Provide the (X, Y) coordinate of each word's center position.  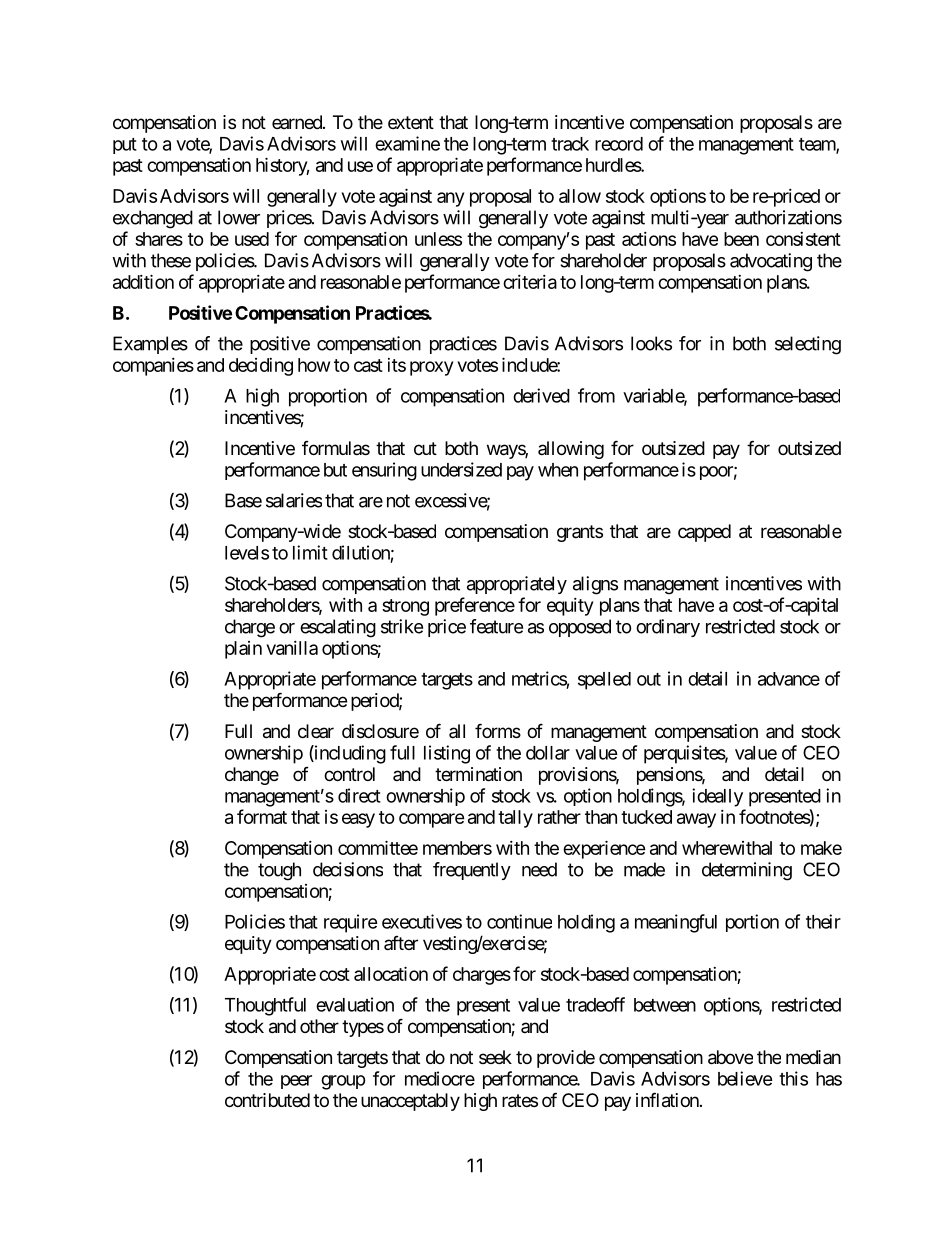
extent (411, 122)
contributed (267, 1100)
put (125, 146)
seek (495, 1057)
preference (475, 606)
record (619, 144)
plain (243, 650)
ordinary (668, 628)
